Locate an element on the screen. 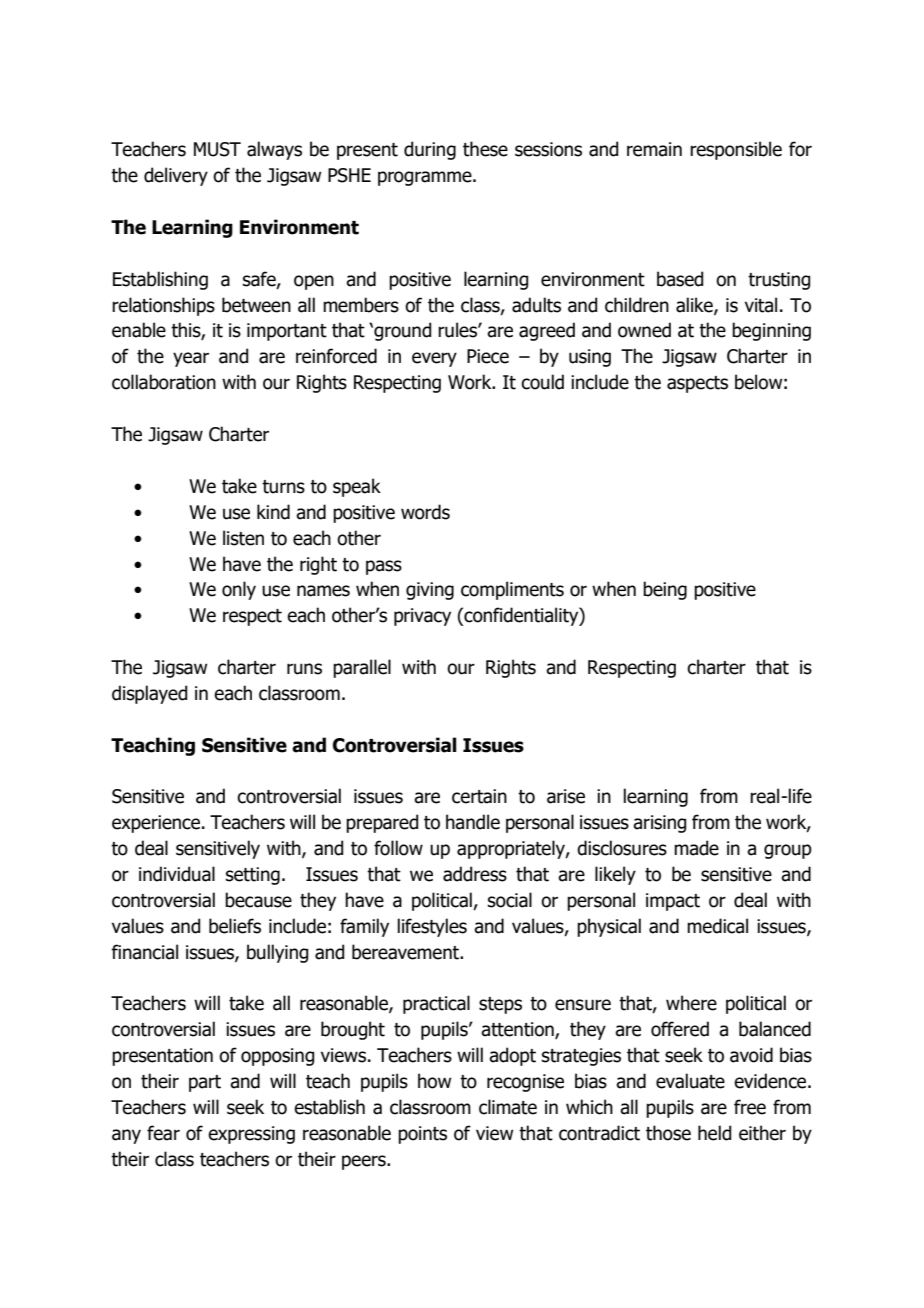 Image resolution: width=924 pixels, height=1308 pixels. being is located at coordinates (665, 590).
